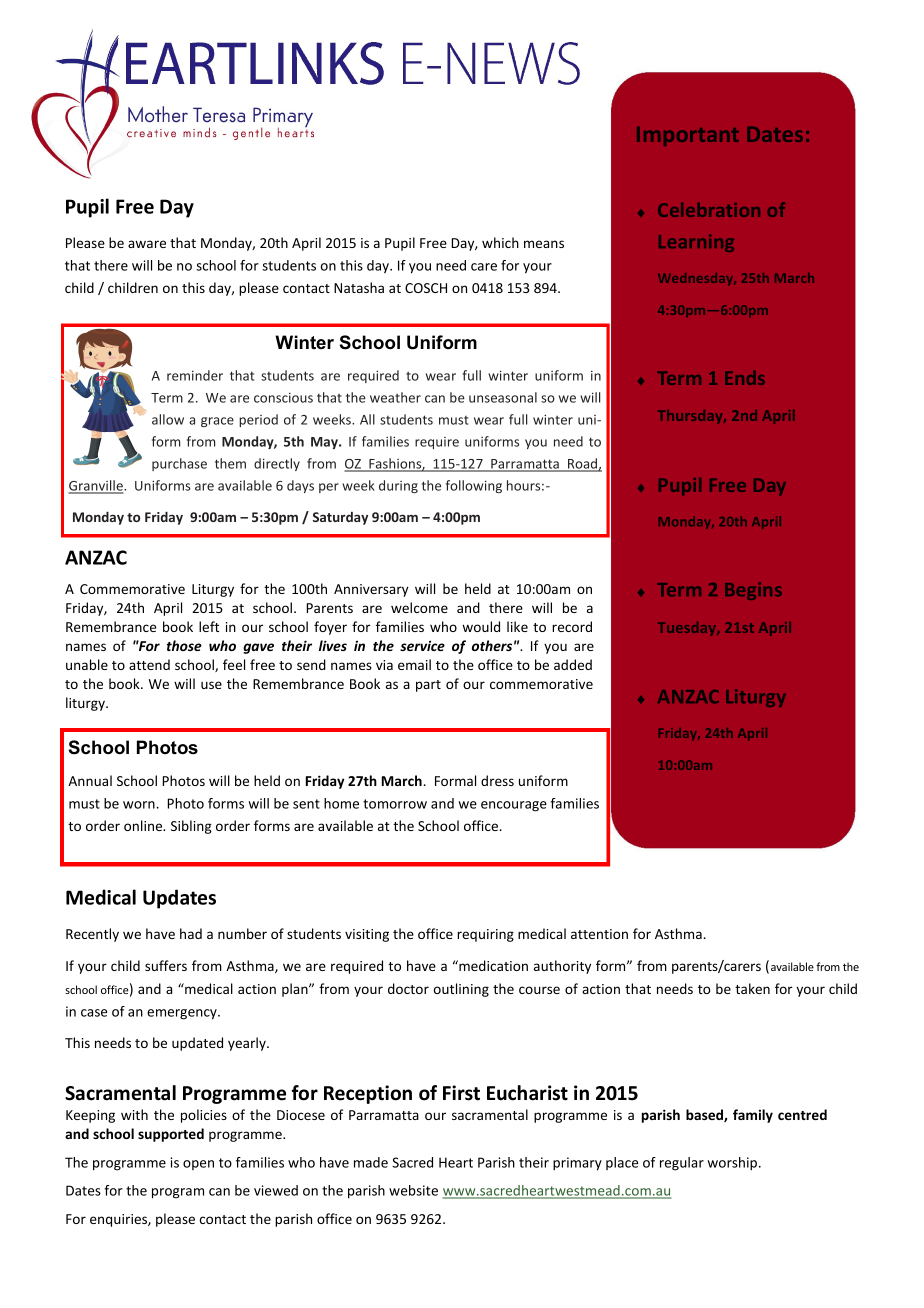  Describe the element at coordinates (147, 244) in the image. I see `aware` at that location.
